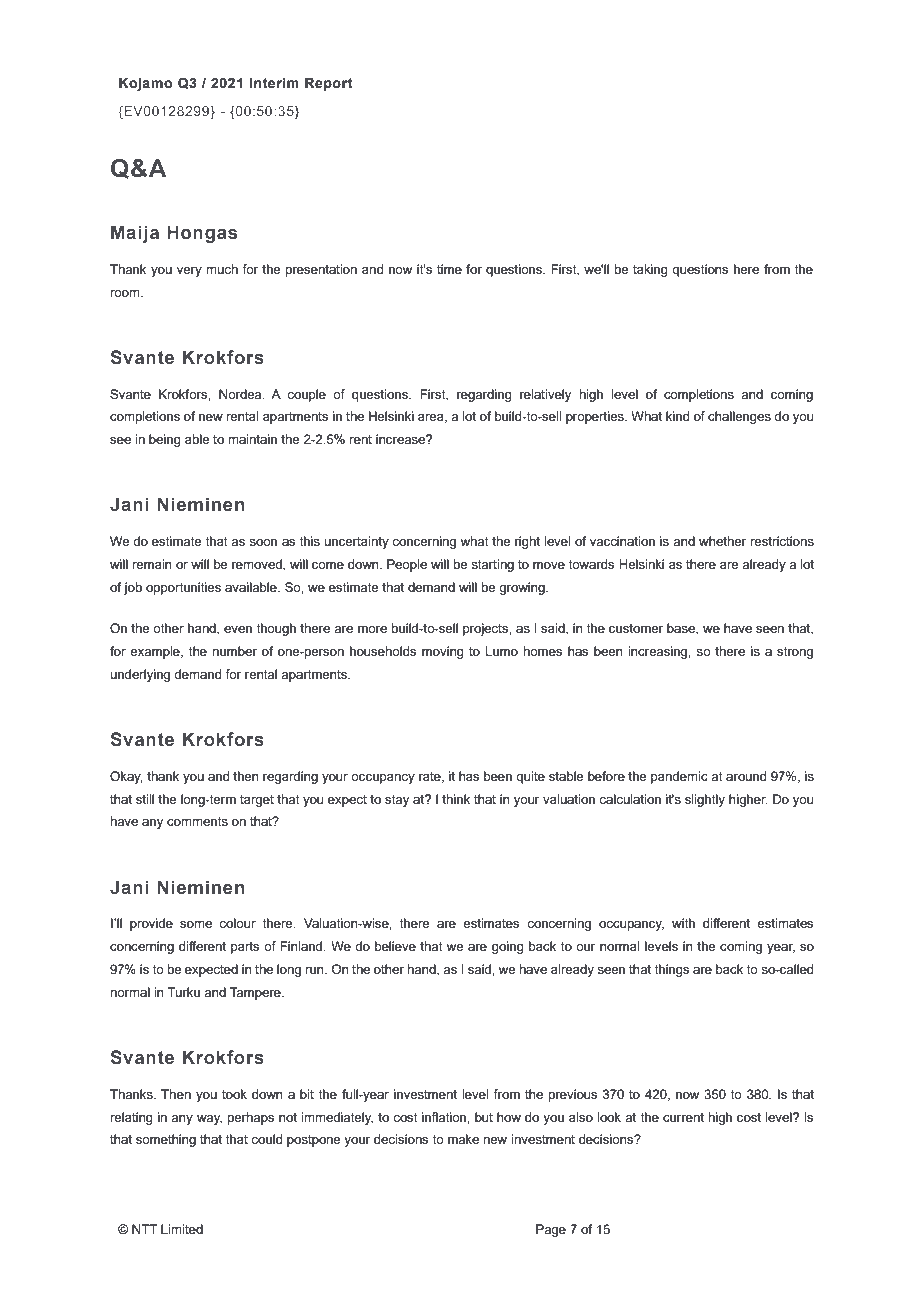 The image size is (924, 1308). What do you see at coordinates (329, 84) in the screenshot?
I see `Report` at bounding box center [329, 84].
